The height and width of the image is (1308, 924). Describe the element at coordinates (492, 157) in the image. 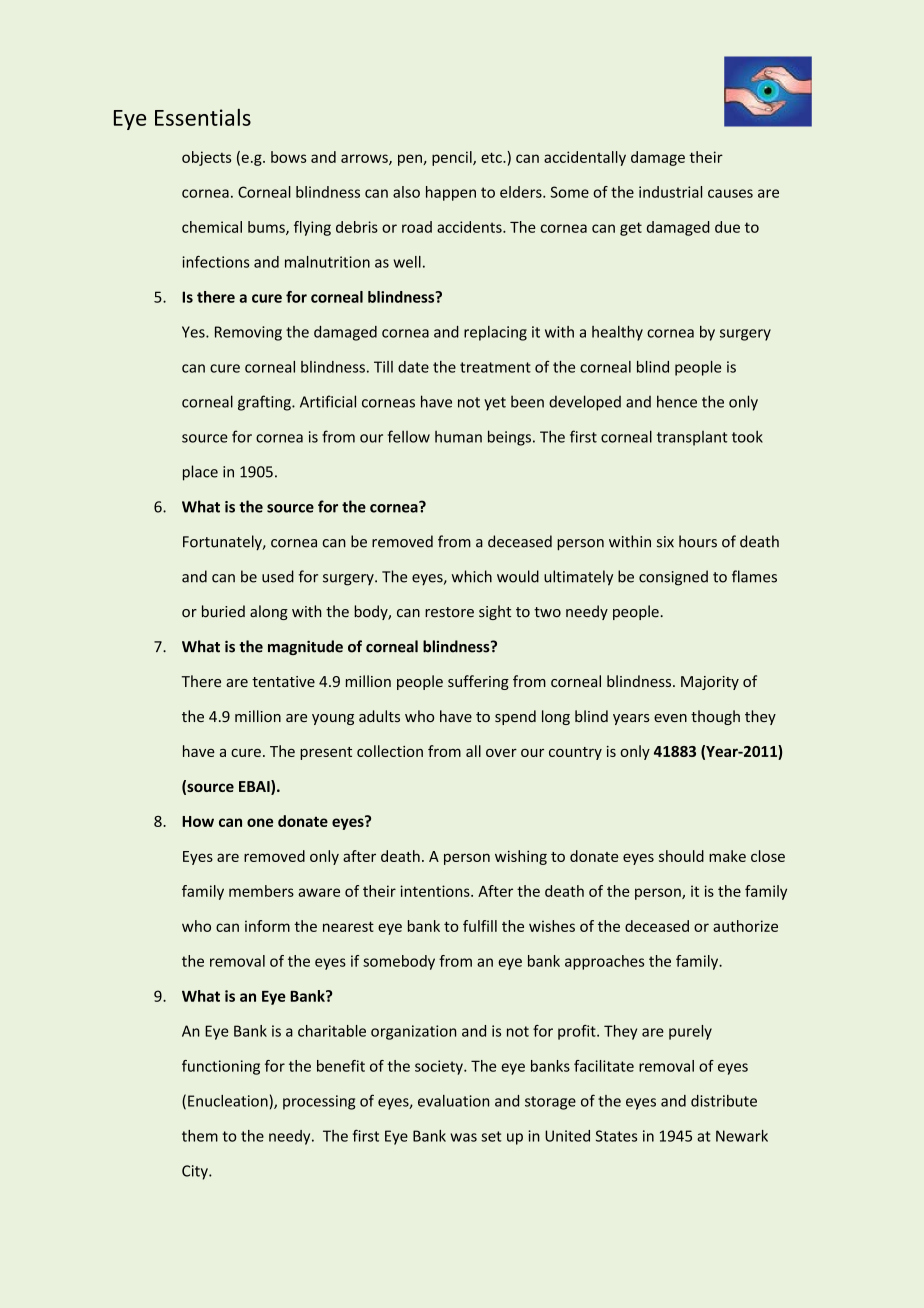

I see `etc` at that location.
